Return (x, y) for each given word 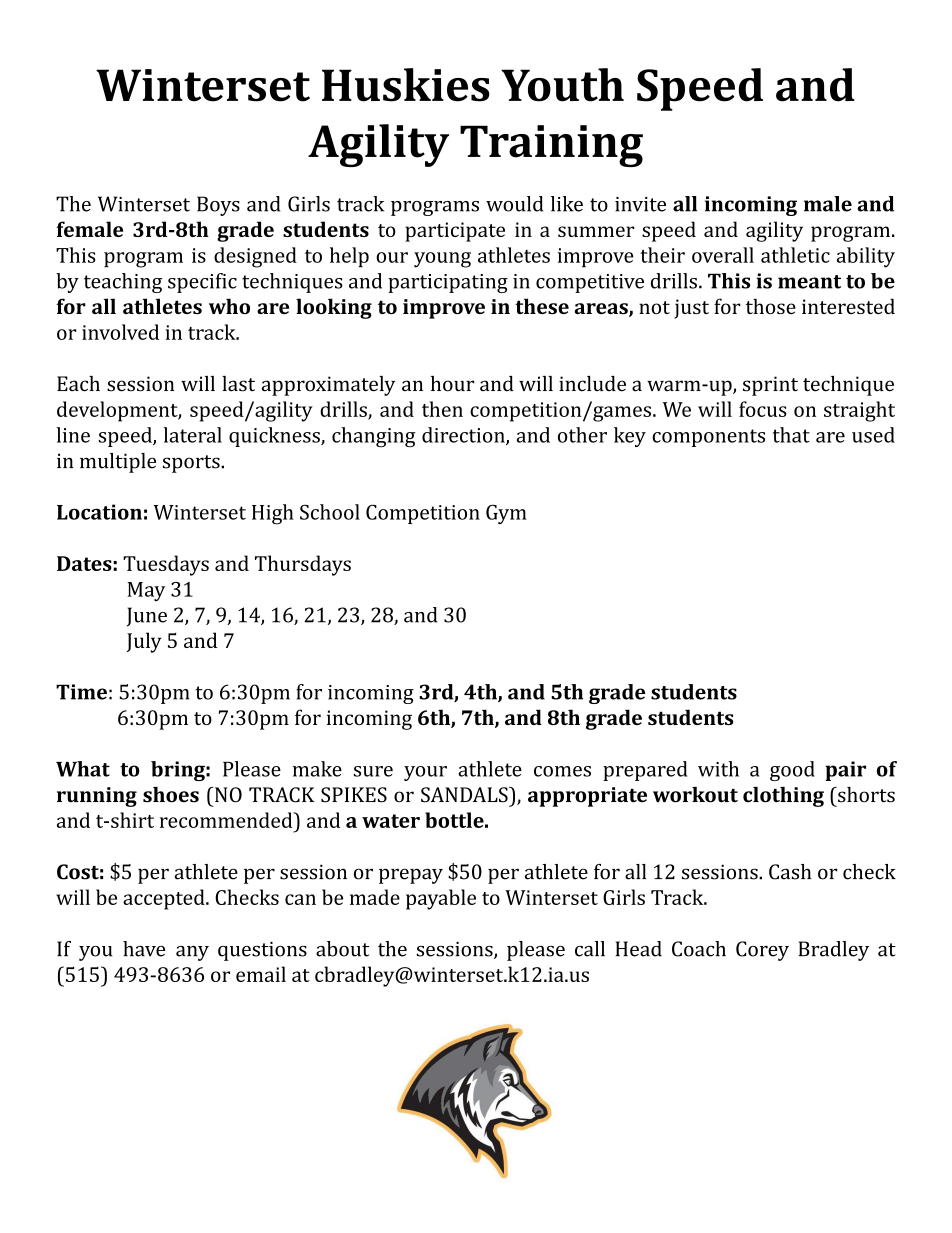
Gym (506, 514)
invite (640, 204)
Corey (762, 951)
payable (441, 899)
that (791, 435)
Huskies (406, 85)
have (144, 949)
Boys (218, 206)
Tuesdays (166, 565)
